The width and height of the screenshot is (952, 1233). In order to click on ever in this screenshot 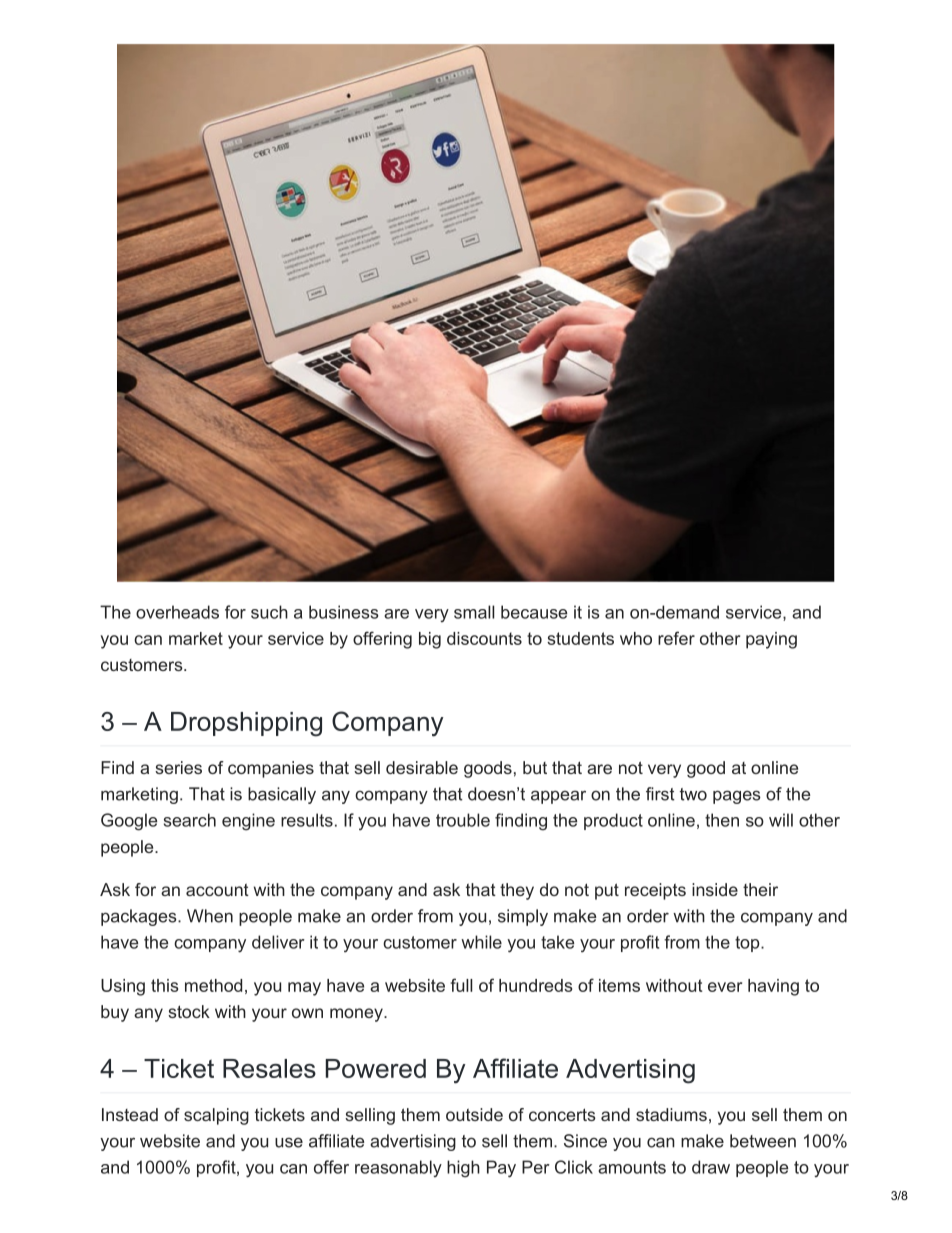, I will do `click(725, 987)`.
